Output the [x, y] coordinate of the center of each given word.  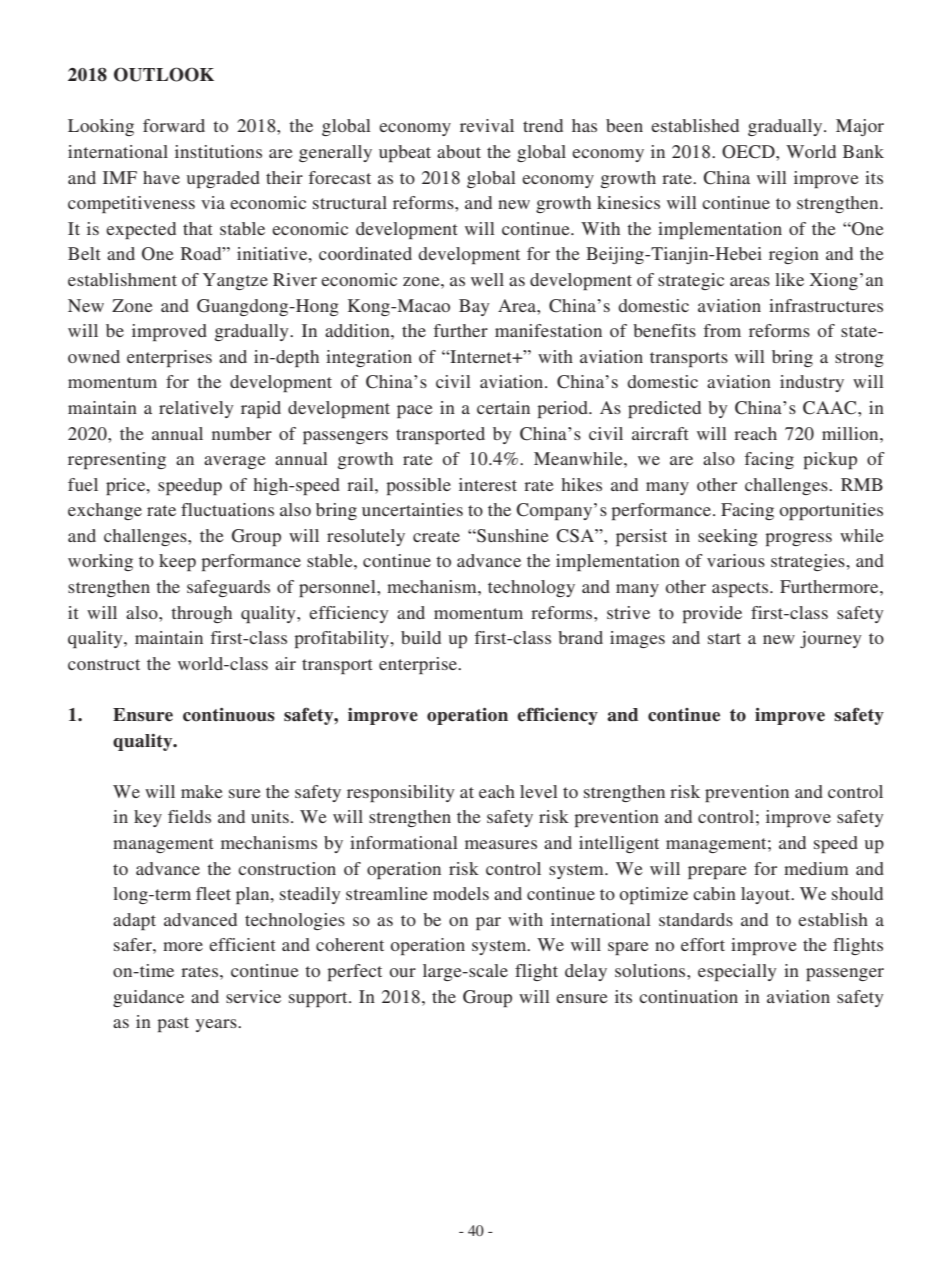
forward [174, 125]
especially [737, 972]
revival [487, 125]
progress [798, 539]
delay [586, 972]
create [436, 536]
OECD [749, 152]
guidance [148, 998]
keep [177, 562]
